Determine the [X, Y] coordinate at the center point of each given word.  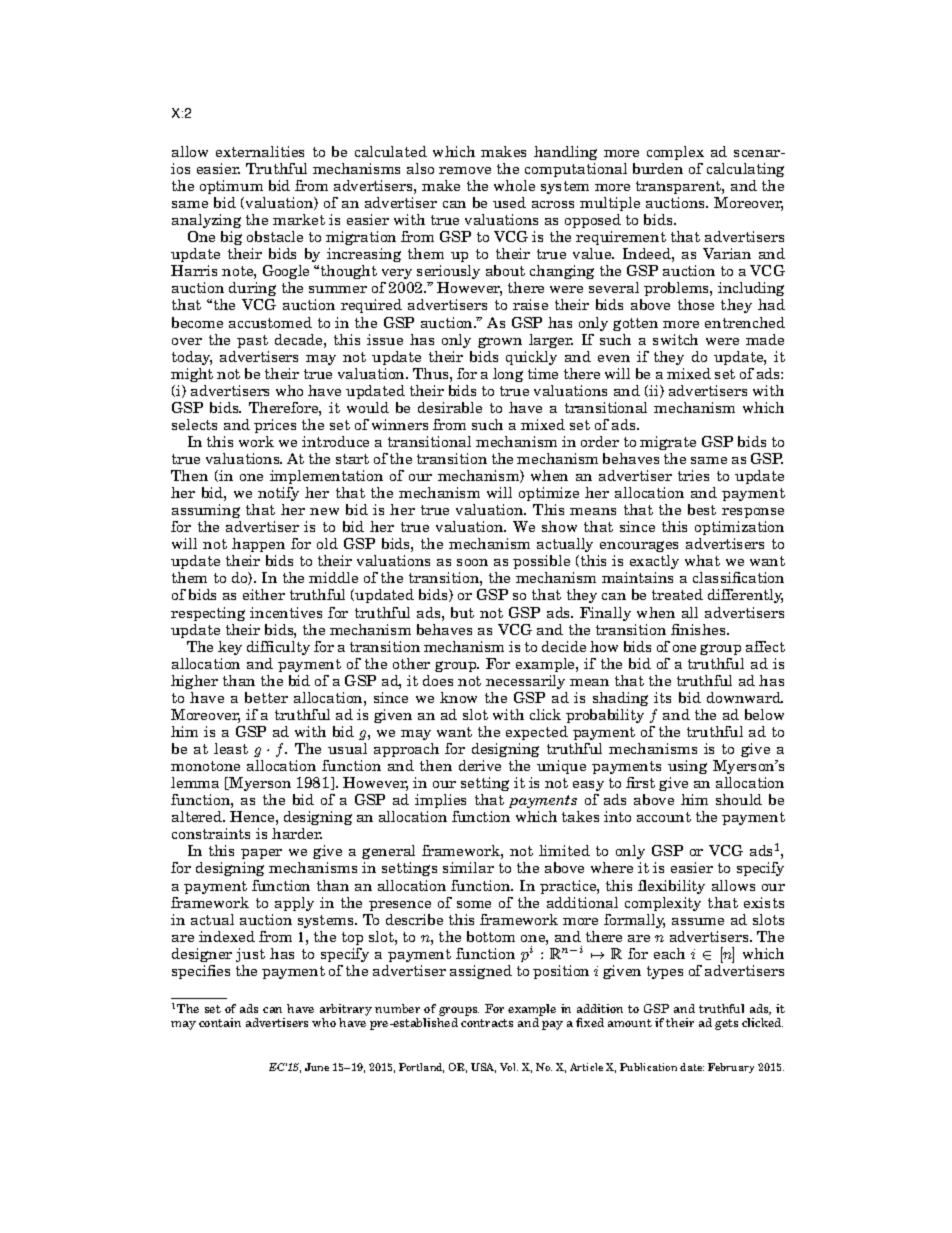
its [662, 697]
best [702, 509]
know [458, 697]
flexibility [671, 887]
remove [465, 170]
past [252, 341]
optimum [231, 187]
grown [500, 342]
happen [258, 545]
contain [220, 1022]
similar [468, 867]
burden [658, 168]
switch [675, 339]
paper [261, 854]
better [266, 697]
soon [472, 562]
